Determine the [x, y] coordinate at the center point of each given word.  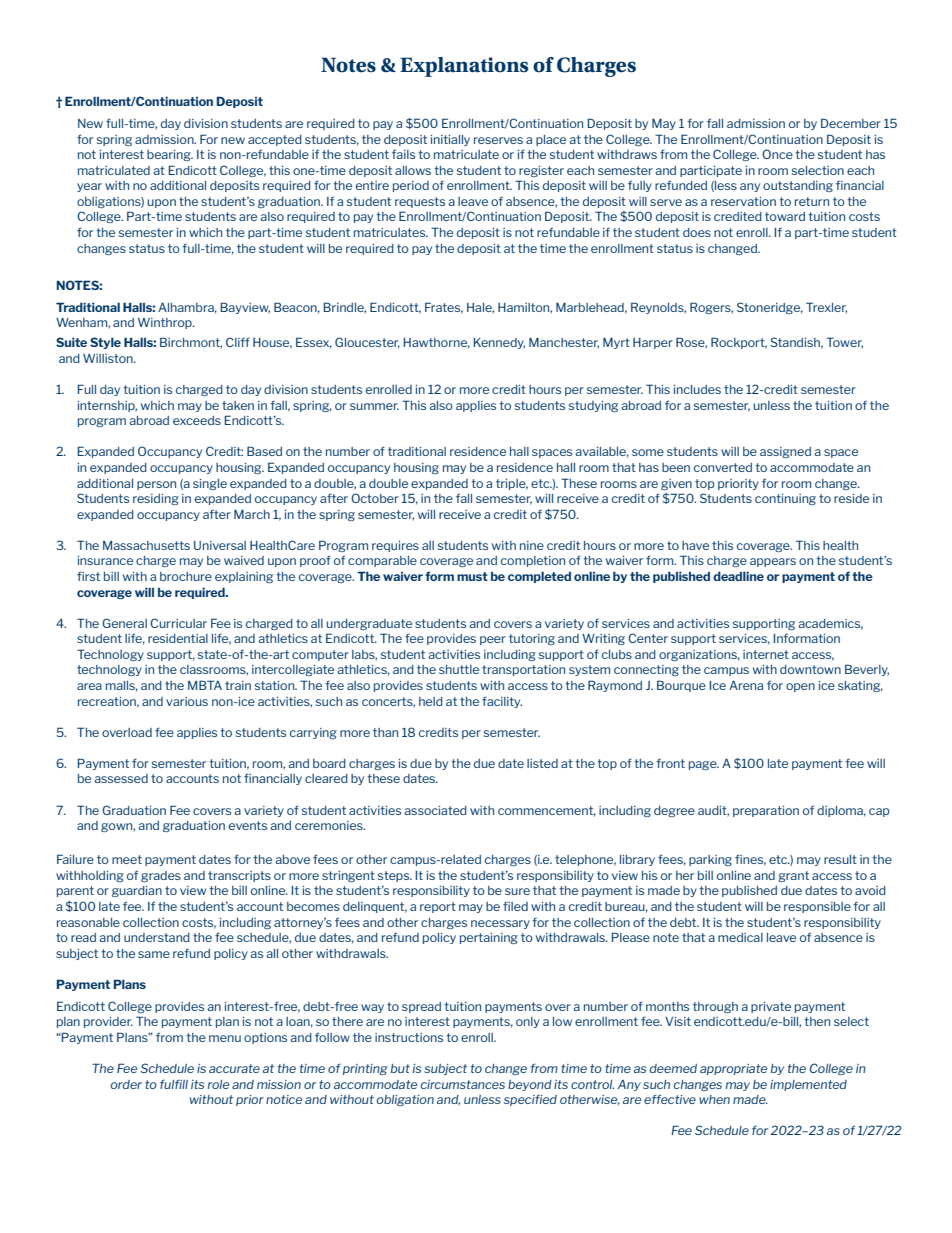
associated [435, 810]
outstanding [798, 186]
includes [697, 389]
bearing [170, 155]
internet [766, 654]
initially [450, 140]
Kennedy [499, 343]
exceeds [197, 420]
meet [127, 859]
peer [493, 640]
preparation [766, 811]
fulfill [174, 1084]
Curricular [178, 623]
